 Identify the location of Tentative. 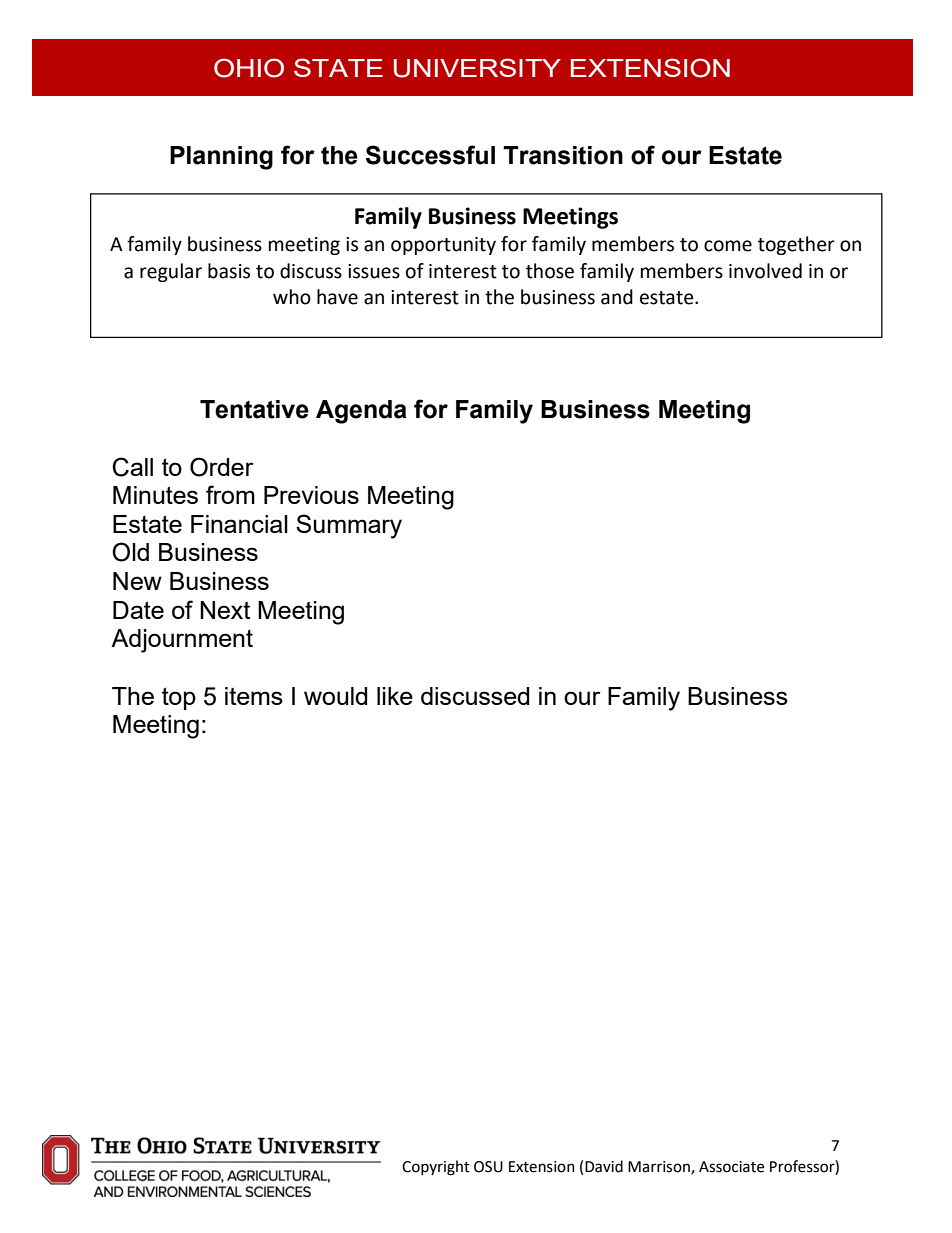
(254, 409).
